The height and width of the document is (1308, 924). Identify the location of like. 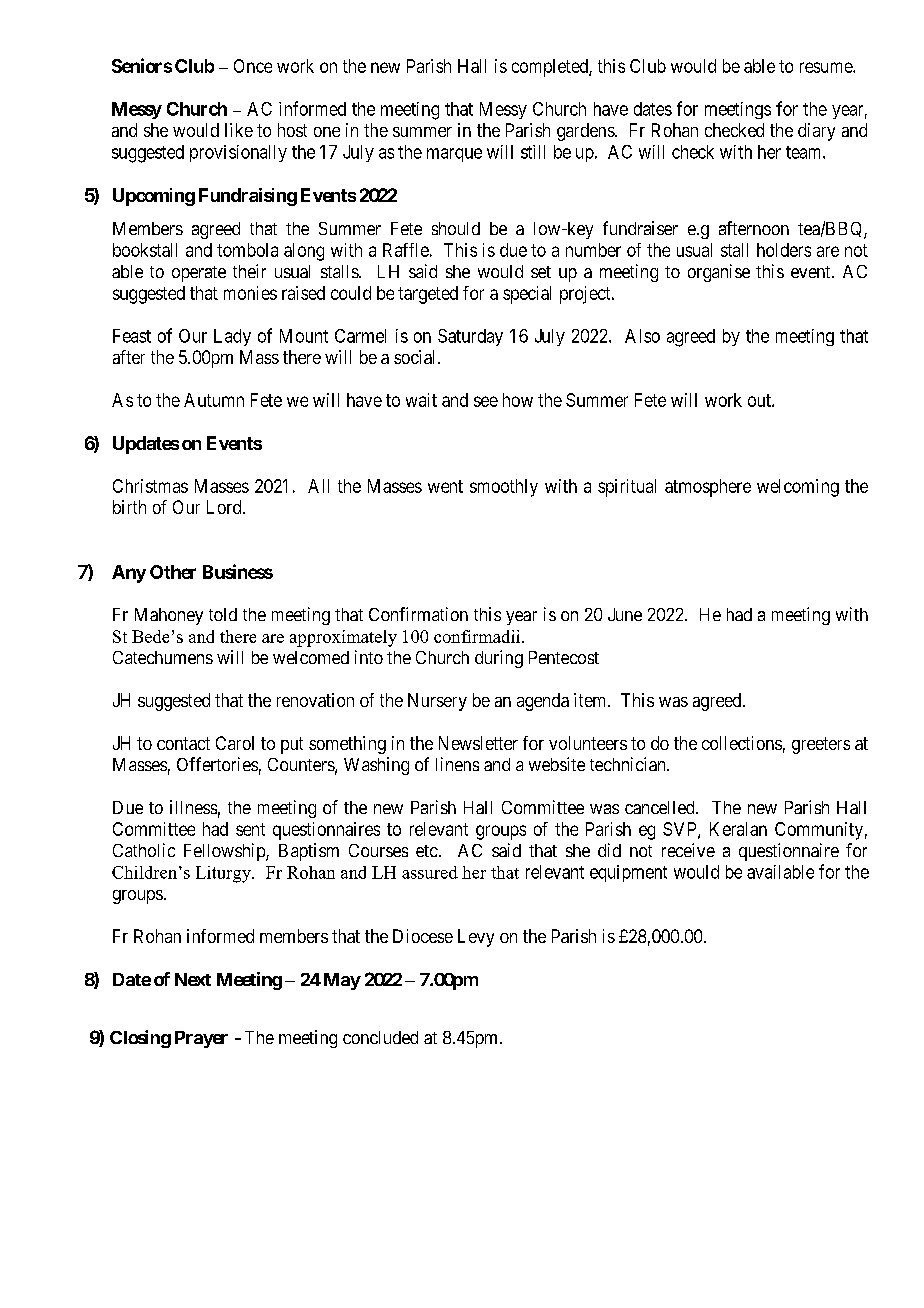
(239, 130).
